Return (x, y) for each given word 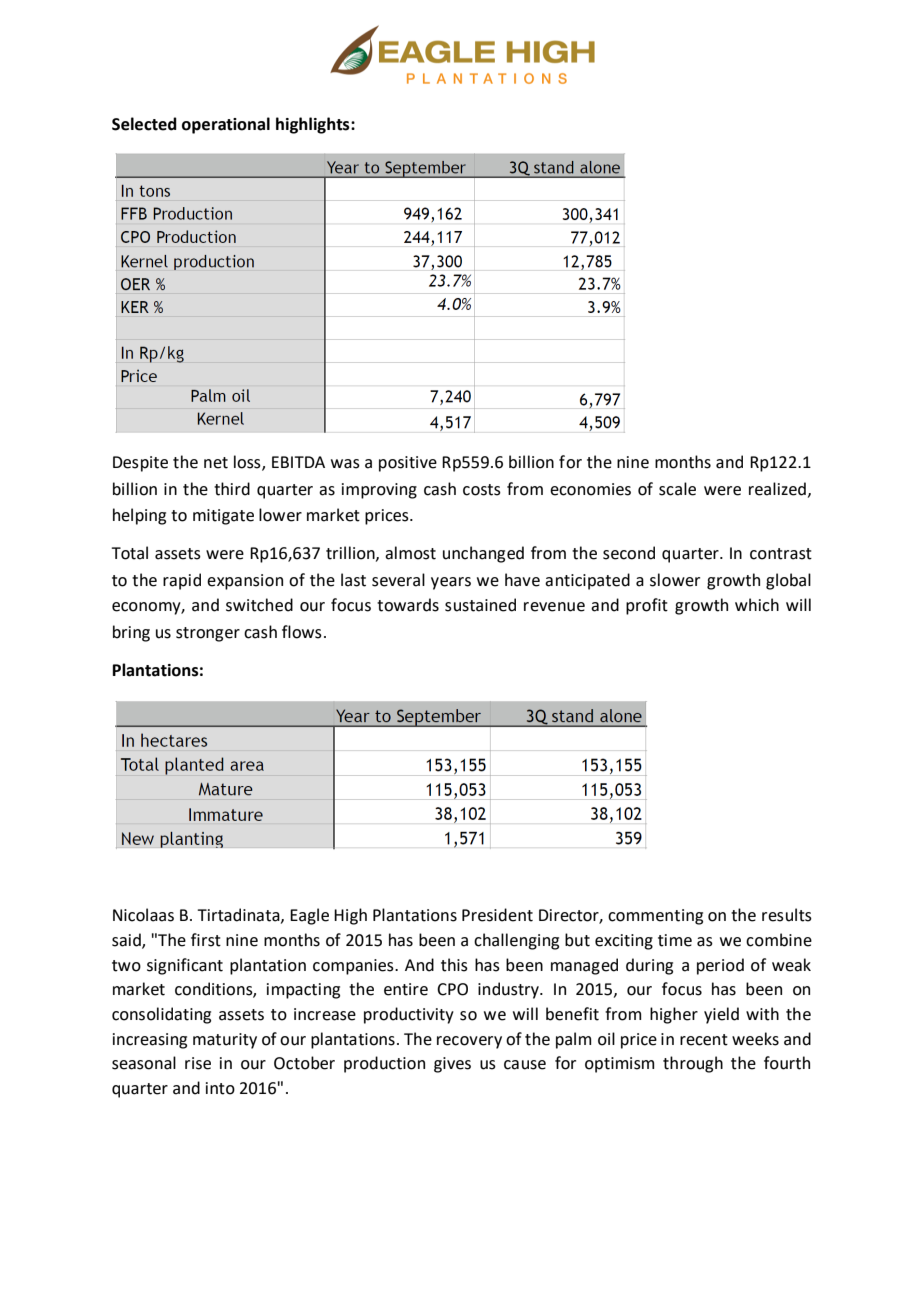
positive (408, 464)
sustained (480, 605)
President (497, 915)
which (757, 605)
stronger (208, 634)
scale (677, 489)
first (206, 940)
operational (226, 125)
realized (777, 489)
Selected (144, 124)
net (216, 463)
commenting (655, 917)
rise (198, 1063)
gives (452, 1065)
